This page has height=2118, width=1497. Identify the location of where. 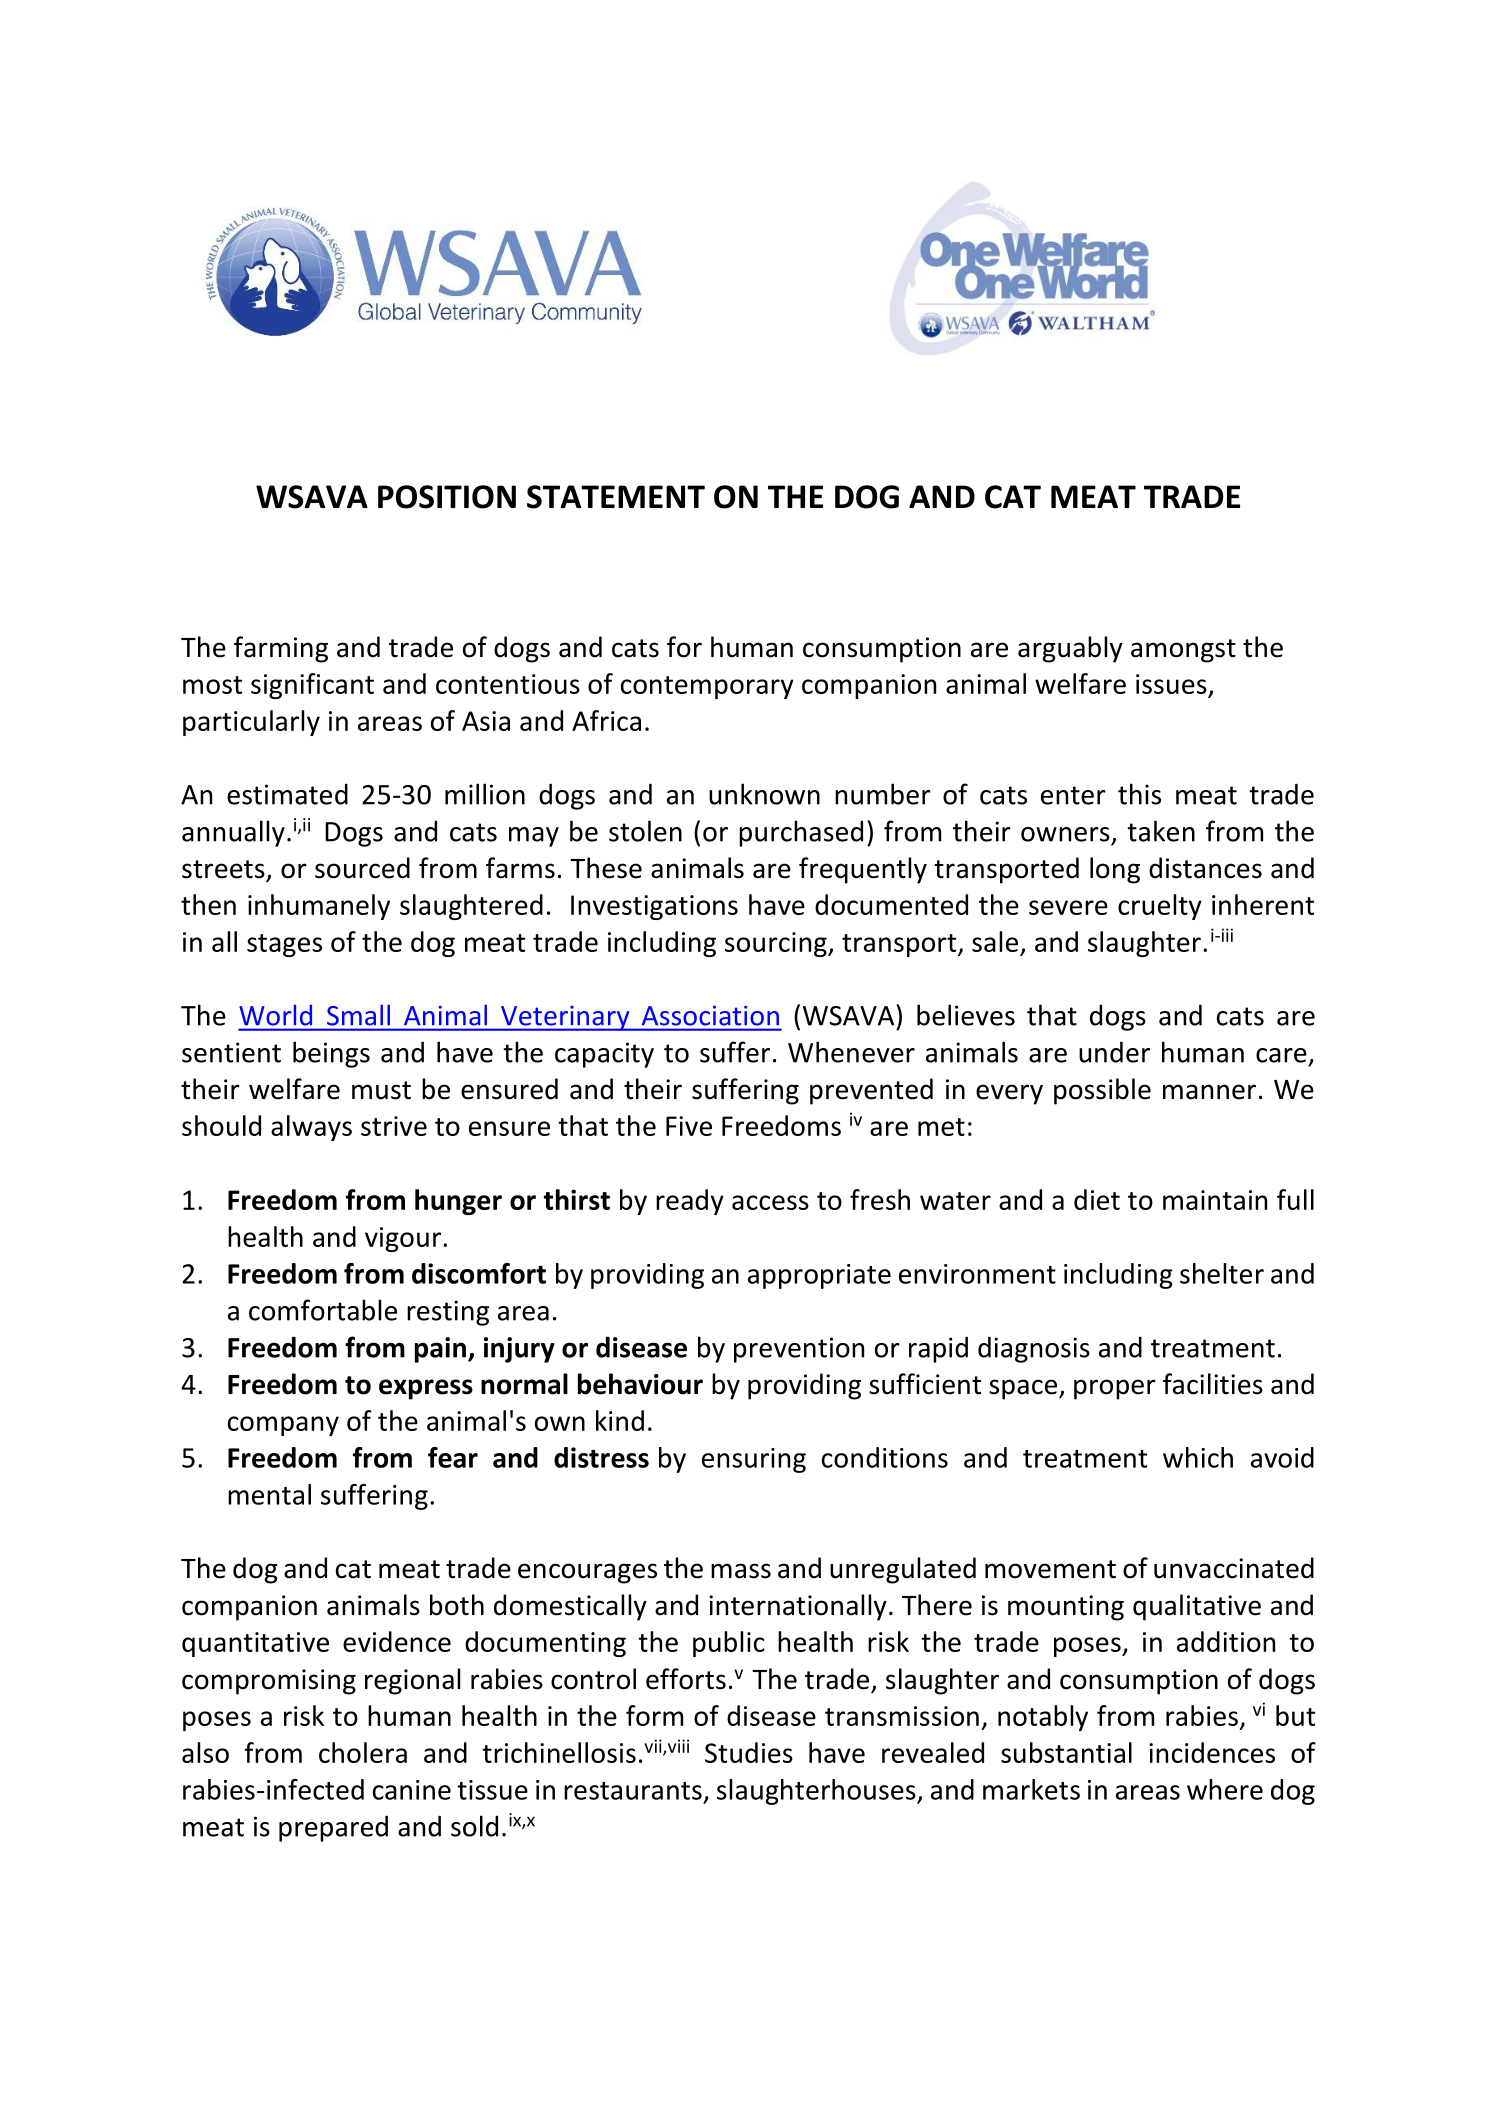
(1225, 1789).
